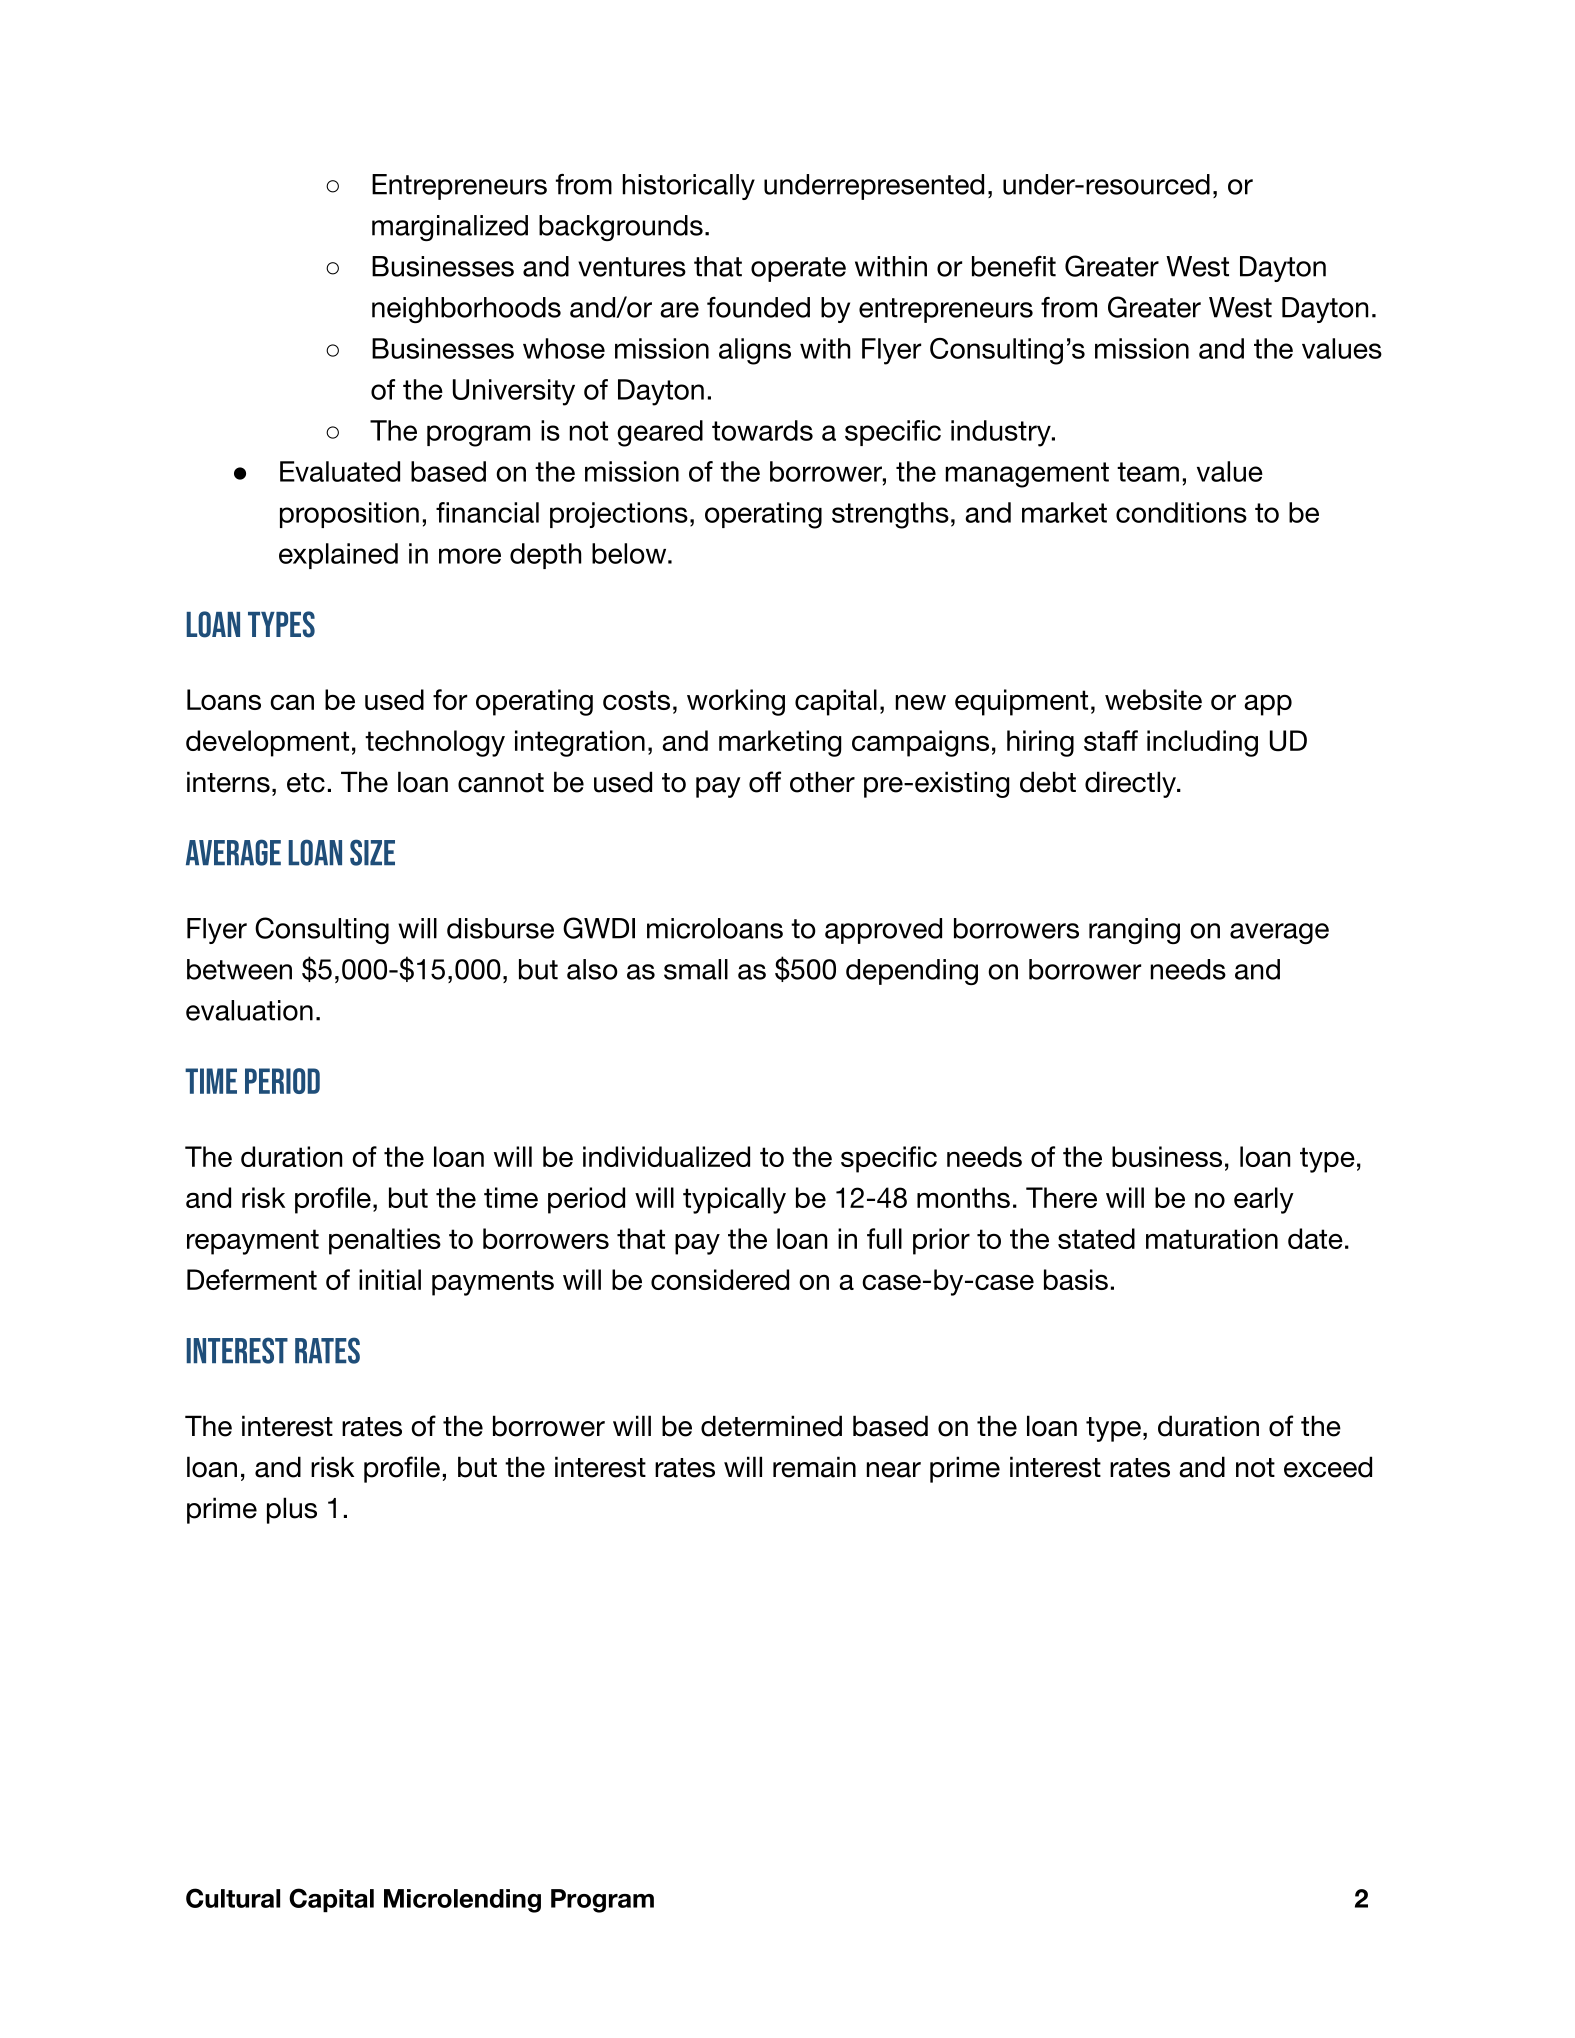  What do you see at coordinates (720, 1279) in the screenshot?
I see `considered` at bounding box center [720, 1279].
